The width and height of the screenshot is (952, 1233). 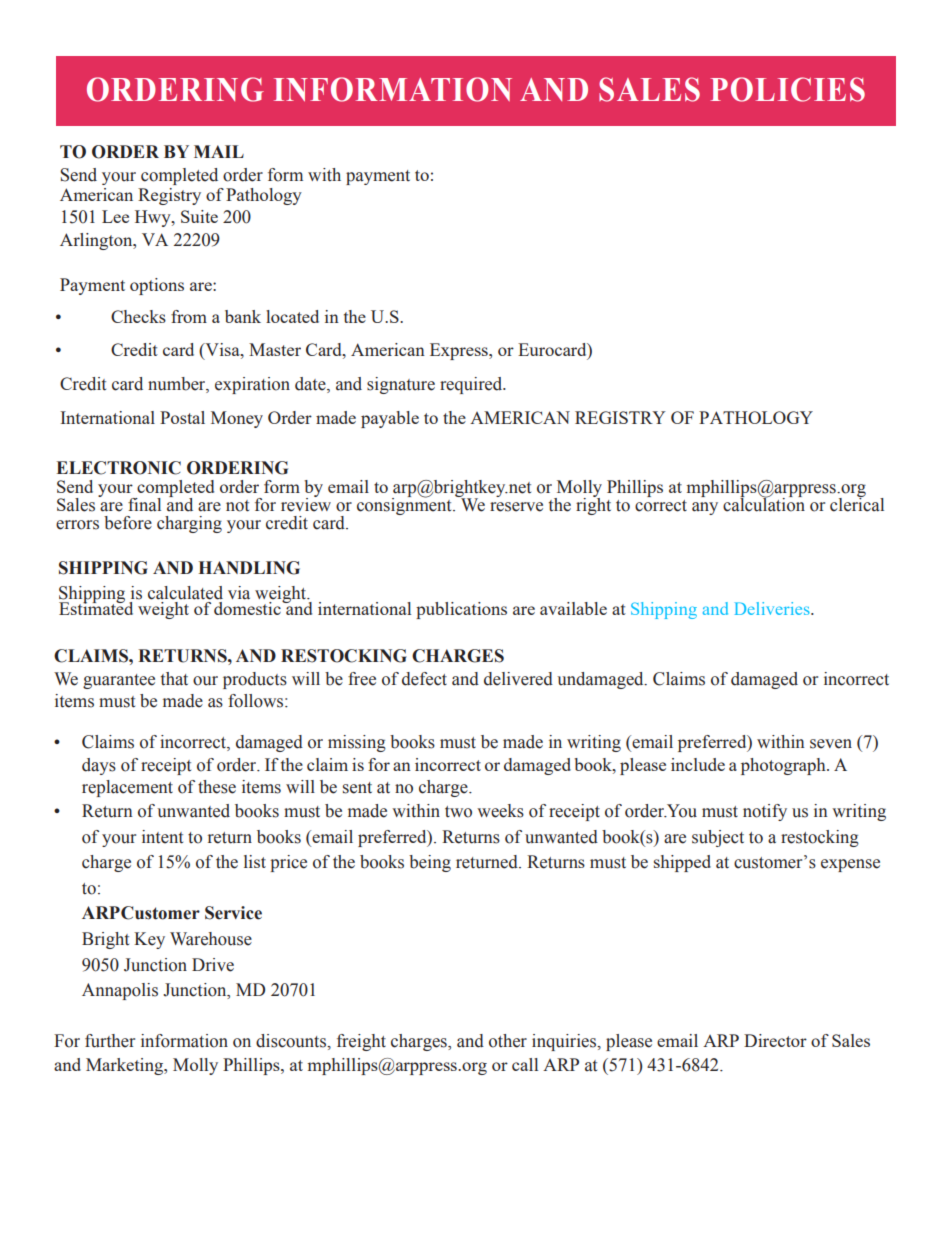 What do you see at coordinates (508, 1041) in the screenshot?
I see `other` at bounding box center [508, 1041].
